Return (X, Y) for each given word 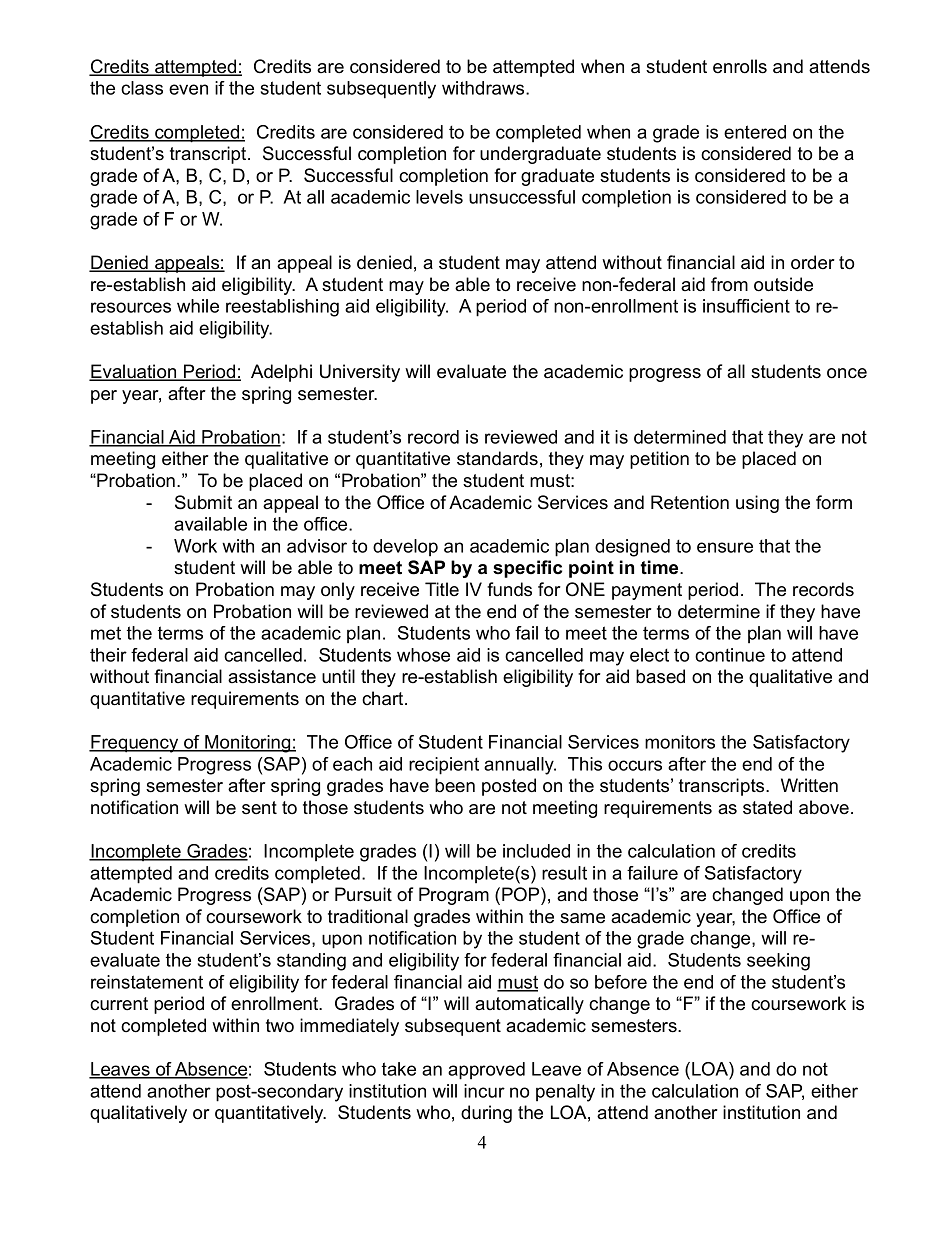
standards (497, 458)
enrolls (740, 66)
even (188, 89)
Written (809, 785)
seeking (778, 962)
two (280, 1026)
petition (659, 460)
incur (484, 1091)
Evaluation (134, 372)
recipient (444, 766)
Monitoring (248, 744)
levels (439, 197)
